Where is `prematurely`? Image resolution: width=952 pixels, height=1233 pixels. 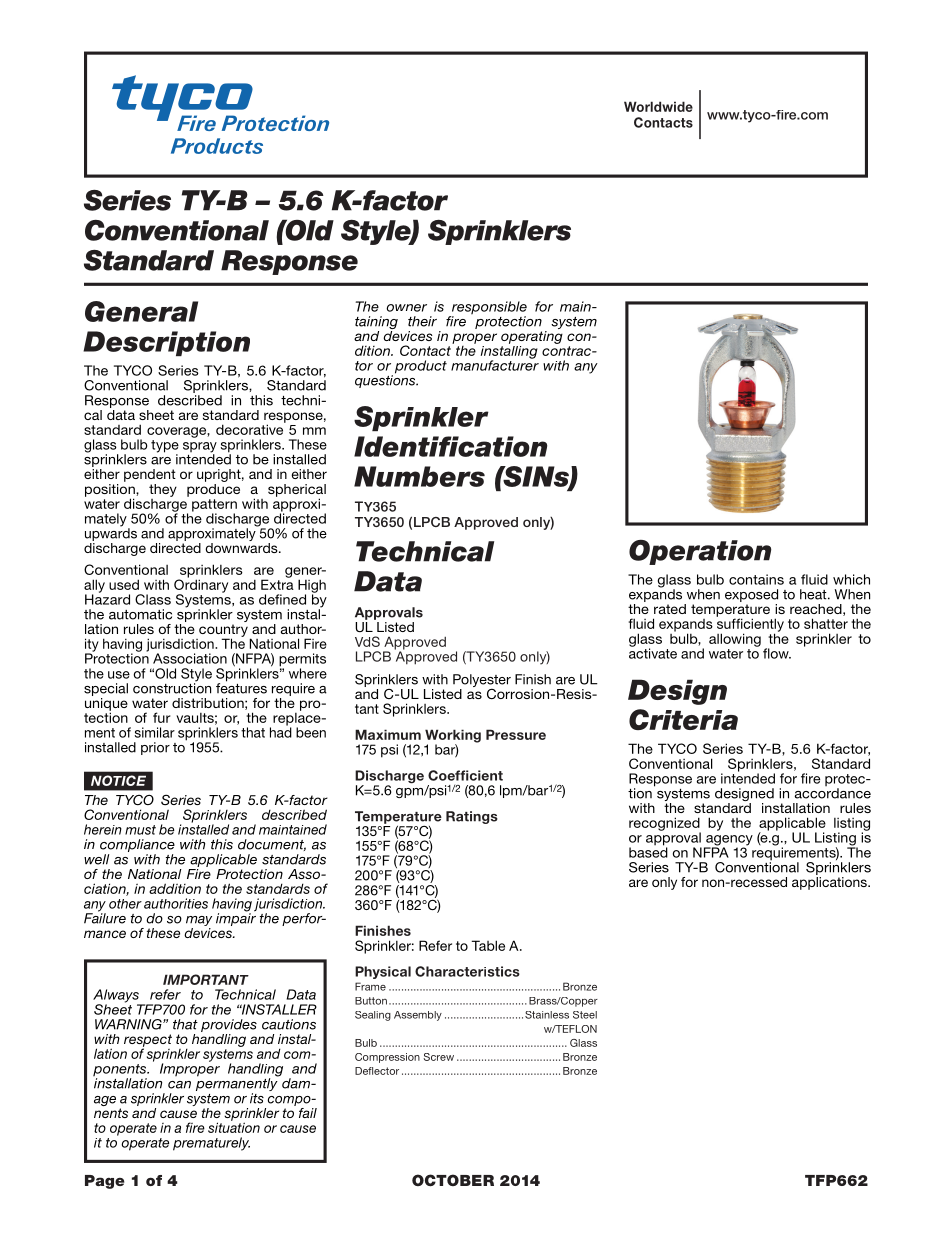 prematurely is located at coordinates (211, 1144).
